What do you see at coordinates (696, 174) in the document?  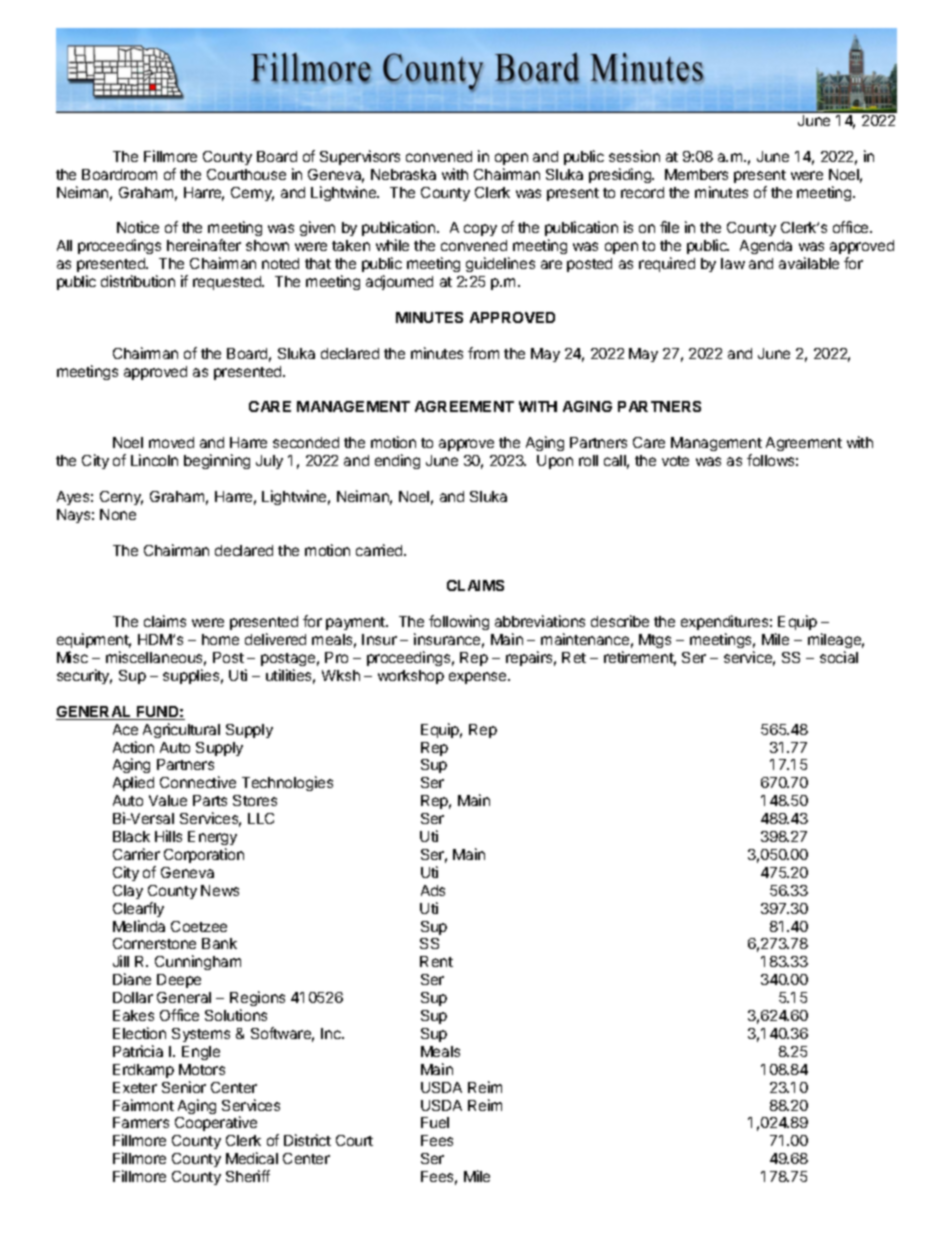 I see `Members` at bounding box center [696, 174].
